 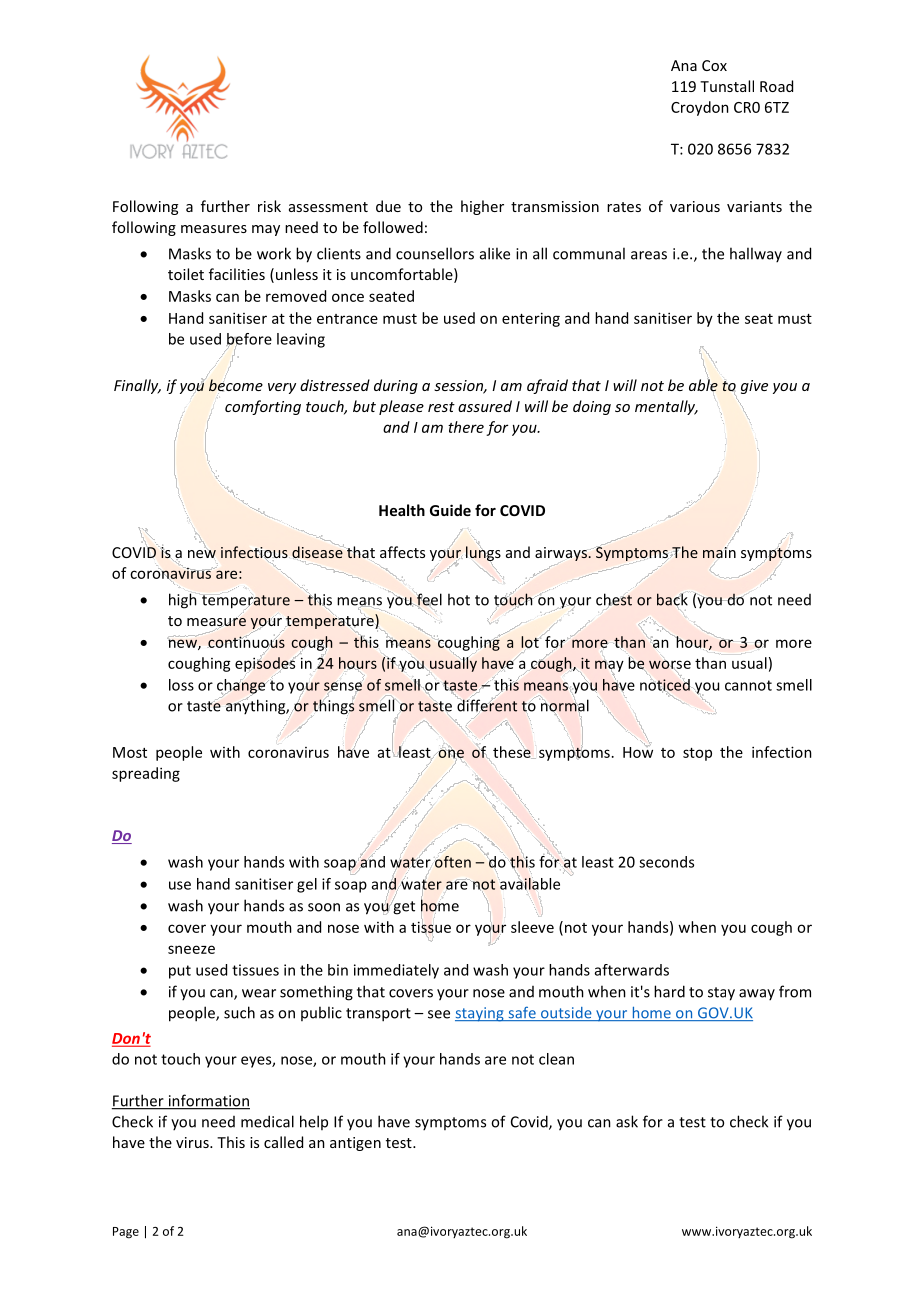 What do you see at coordinates (355, 1144) in the screenshot?
I see `antigen` at bounding box center [355, 1144].
